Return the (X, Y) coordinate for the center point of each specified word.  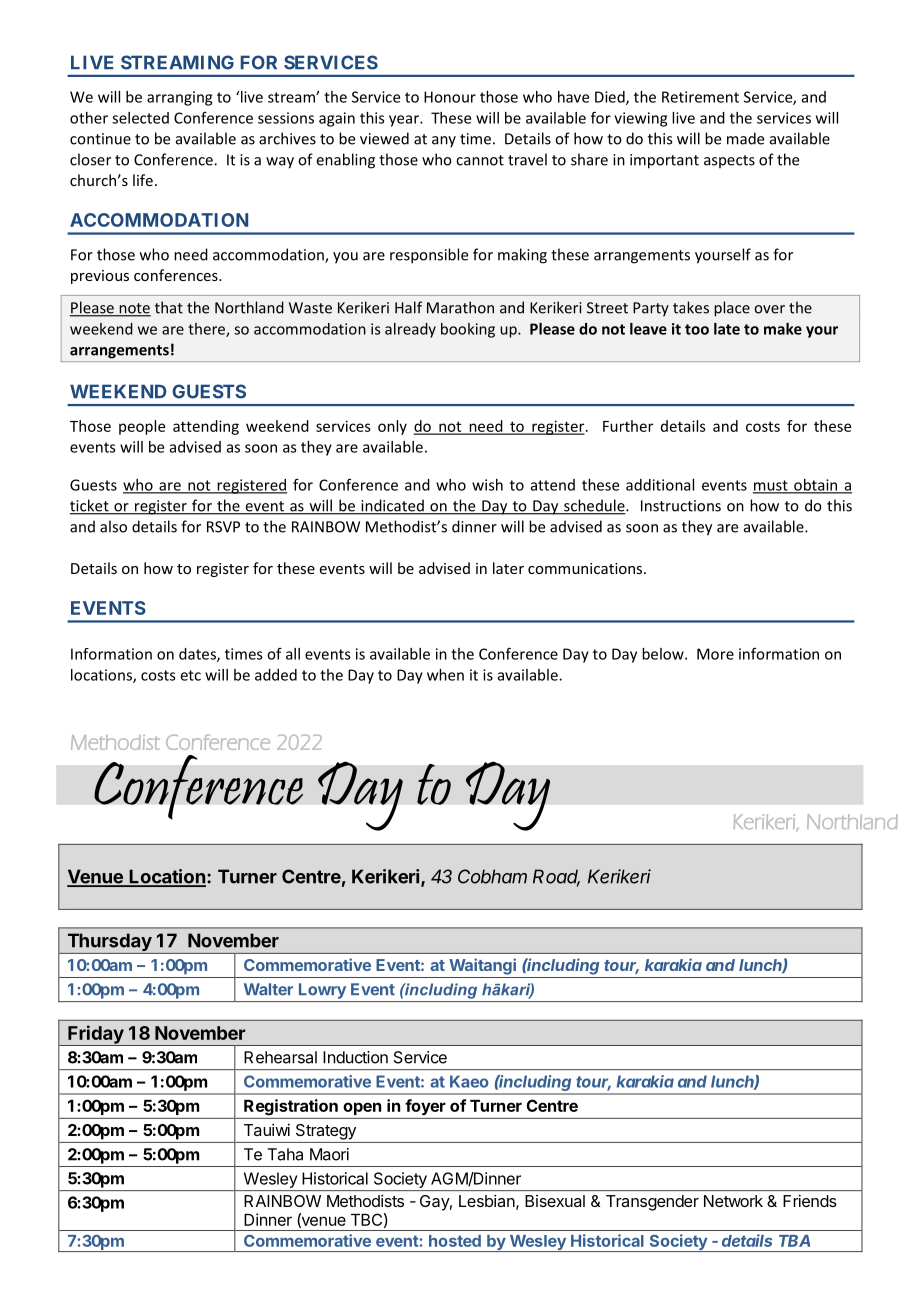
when (445, 675)
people (142, 427)
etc (191, 675)
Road (556, 877)
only (392, 427)
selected (140, 118)
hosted (455, 1241)
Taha (285, 1154)
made (745, 138)
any (444, 142)
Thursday (109, 943)
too (697, 329)
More (715, 654)
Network (733, 1201)
